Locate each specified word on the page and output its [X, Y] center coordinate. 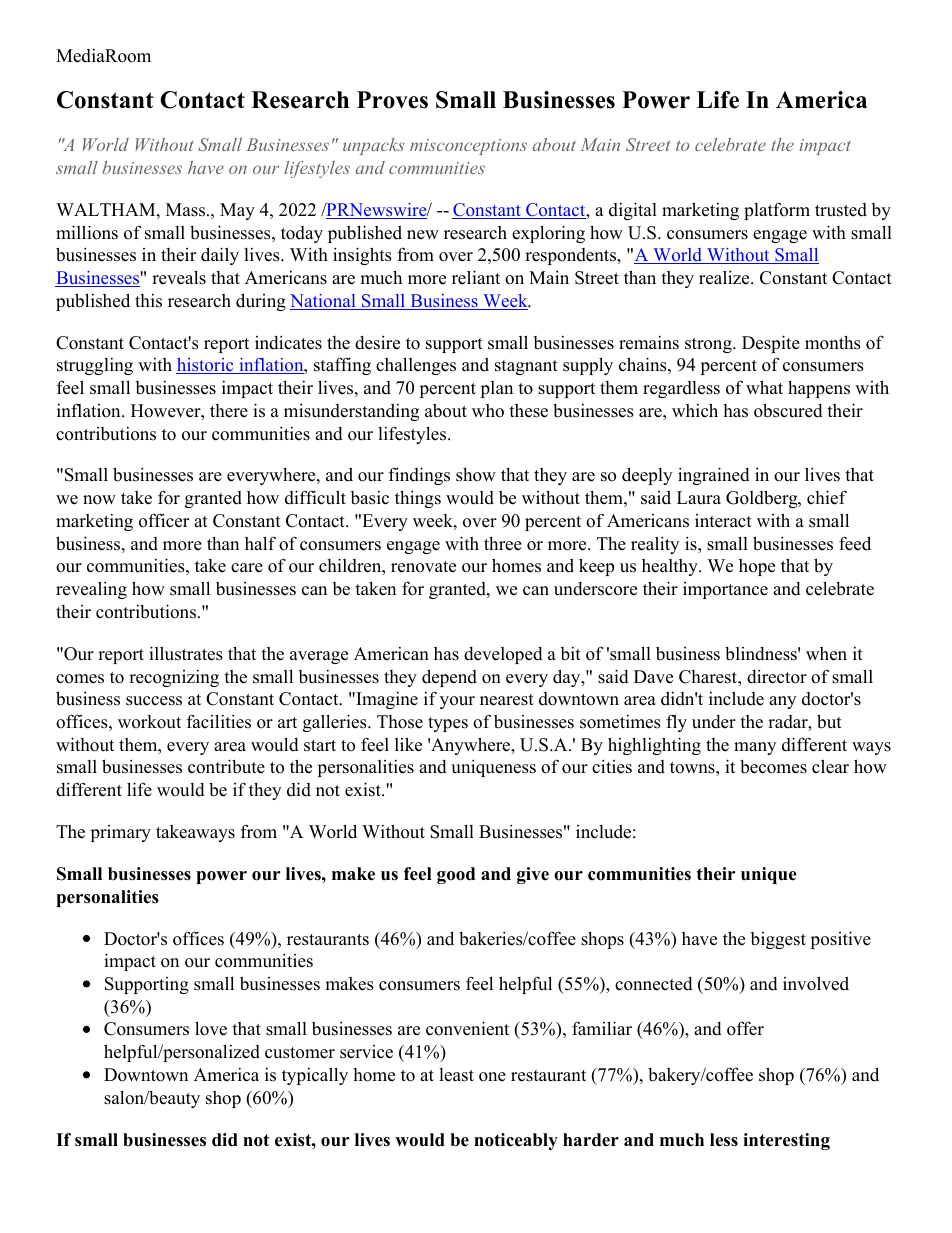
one [492, 1077]
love [211, 1028]
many [755, 748]
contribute [226, 766]
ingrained [714, 476]
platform [777, 211]
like [408, 744]
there [229, 411]
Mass [187, 210]
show [476, 475]
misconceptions [468, 147]
